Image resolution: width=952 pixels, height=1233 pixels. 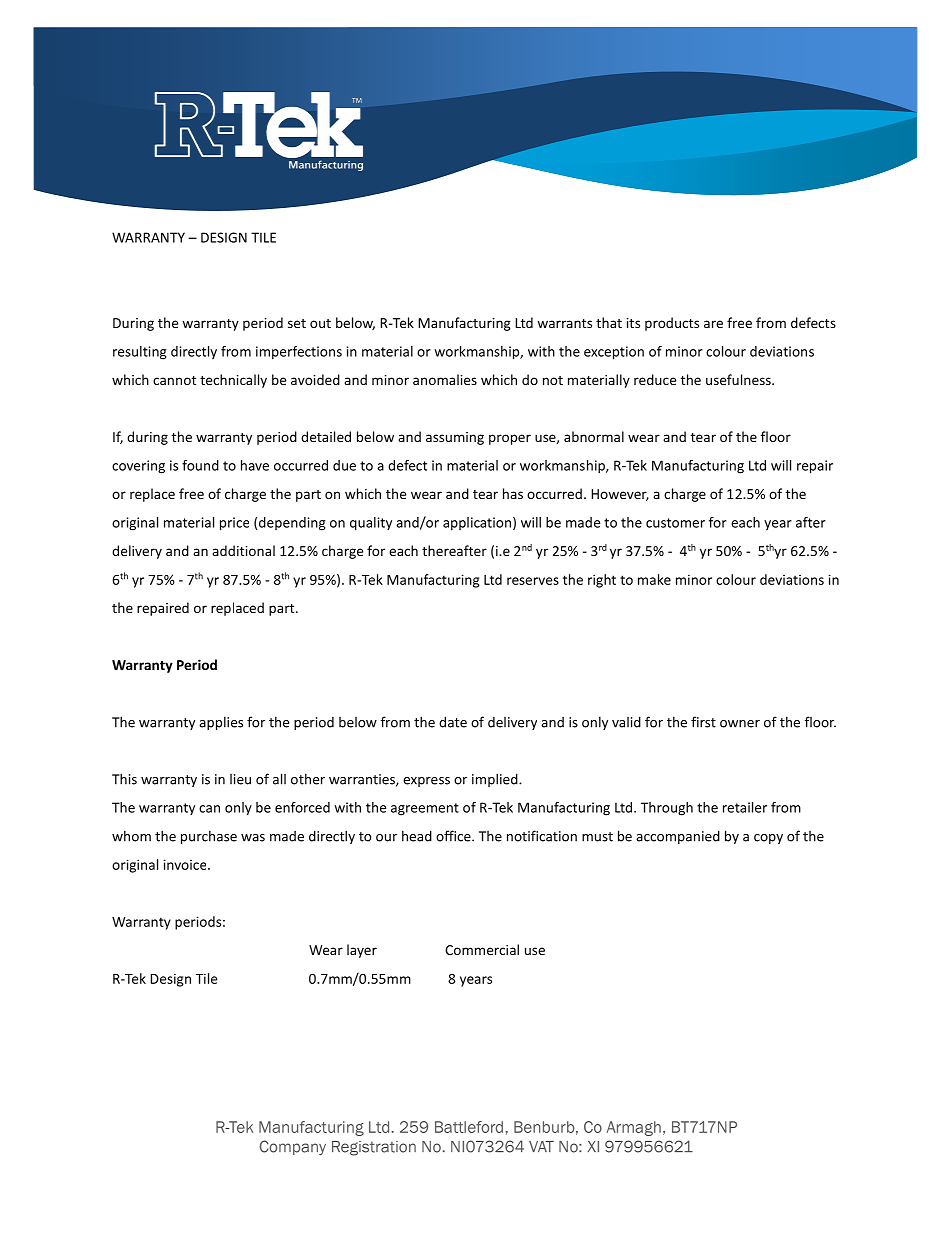 I want to click on anomalies, so click(x=445, y=379).
